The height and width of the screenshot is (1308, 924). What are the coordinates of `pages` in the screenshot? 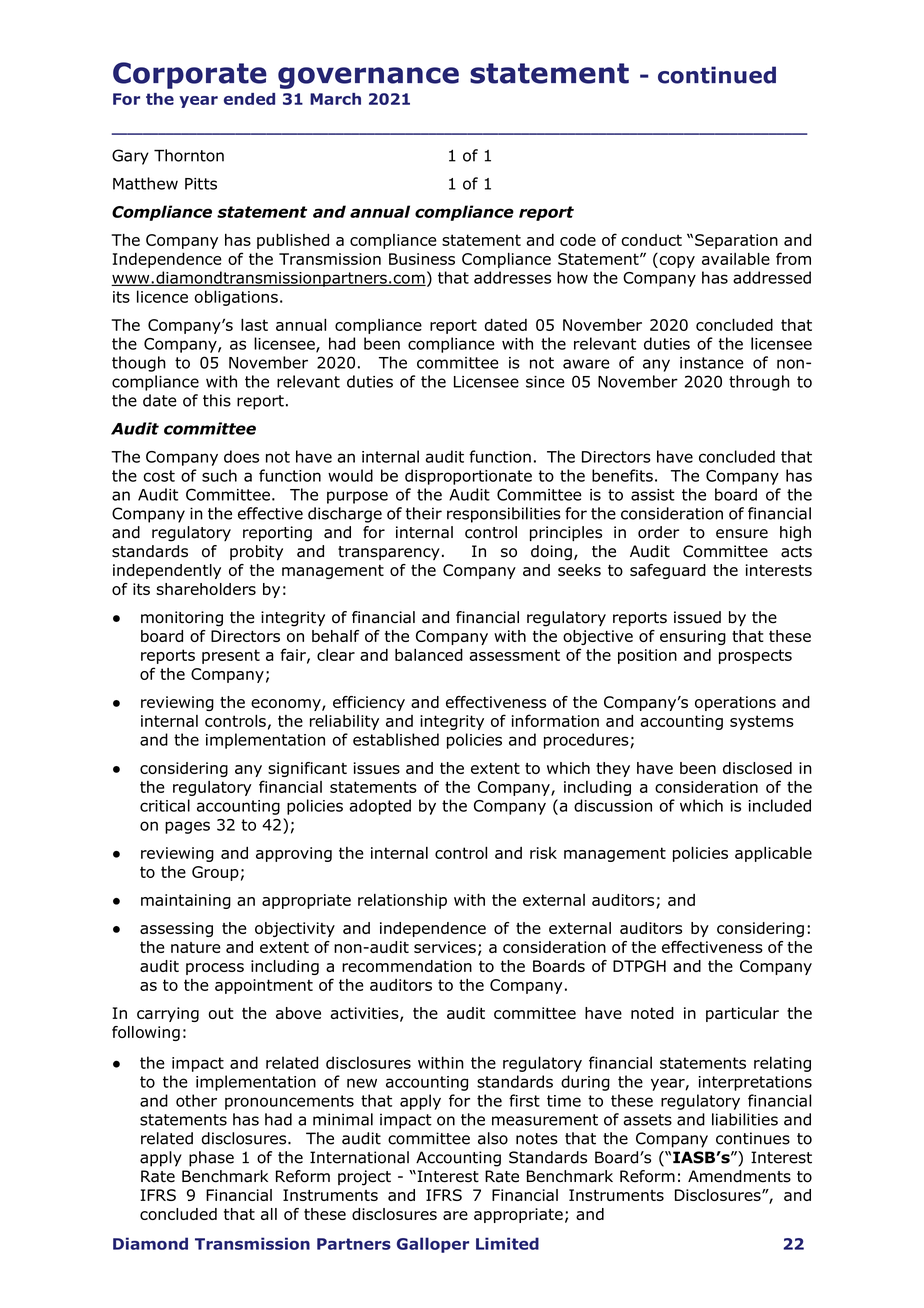 It's located at (187, 827).
